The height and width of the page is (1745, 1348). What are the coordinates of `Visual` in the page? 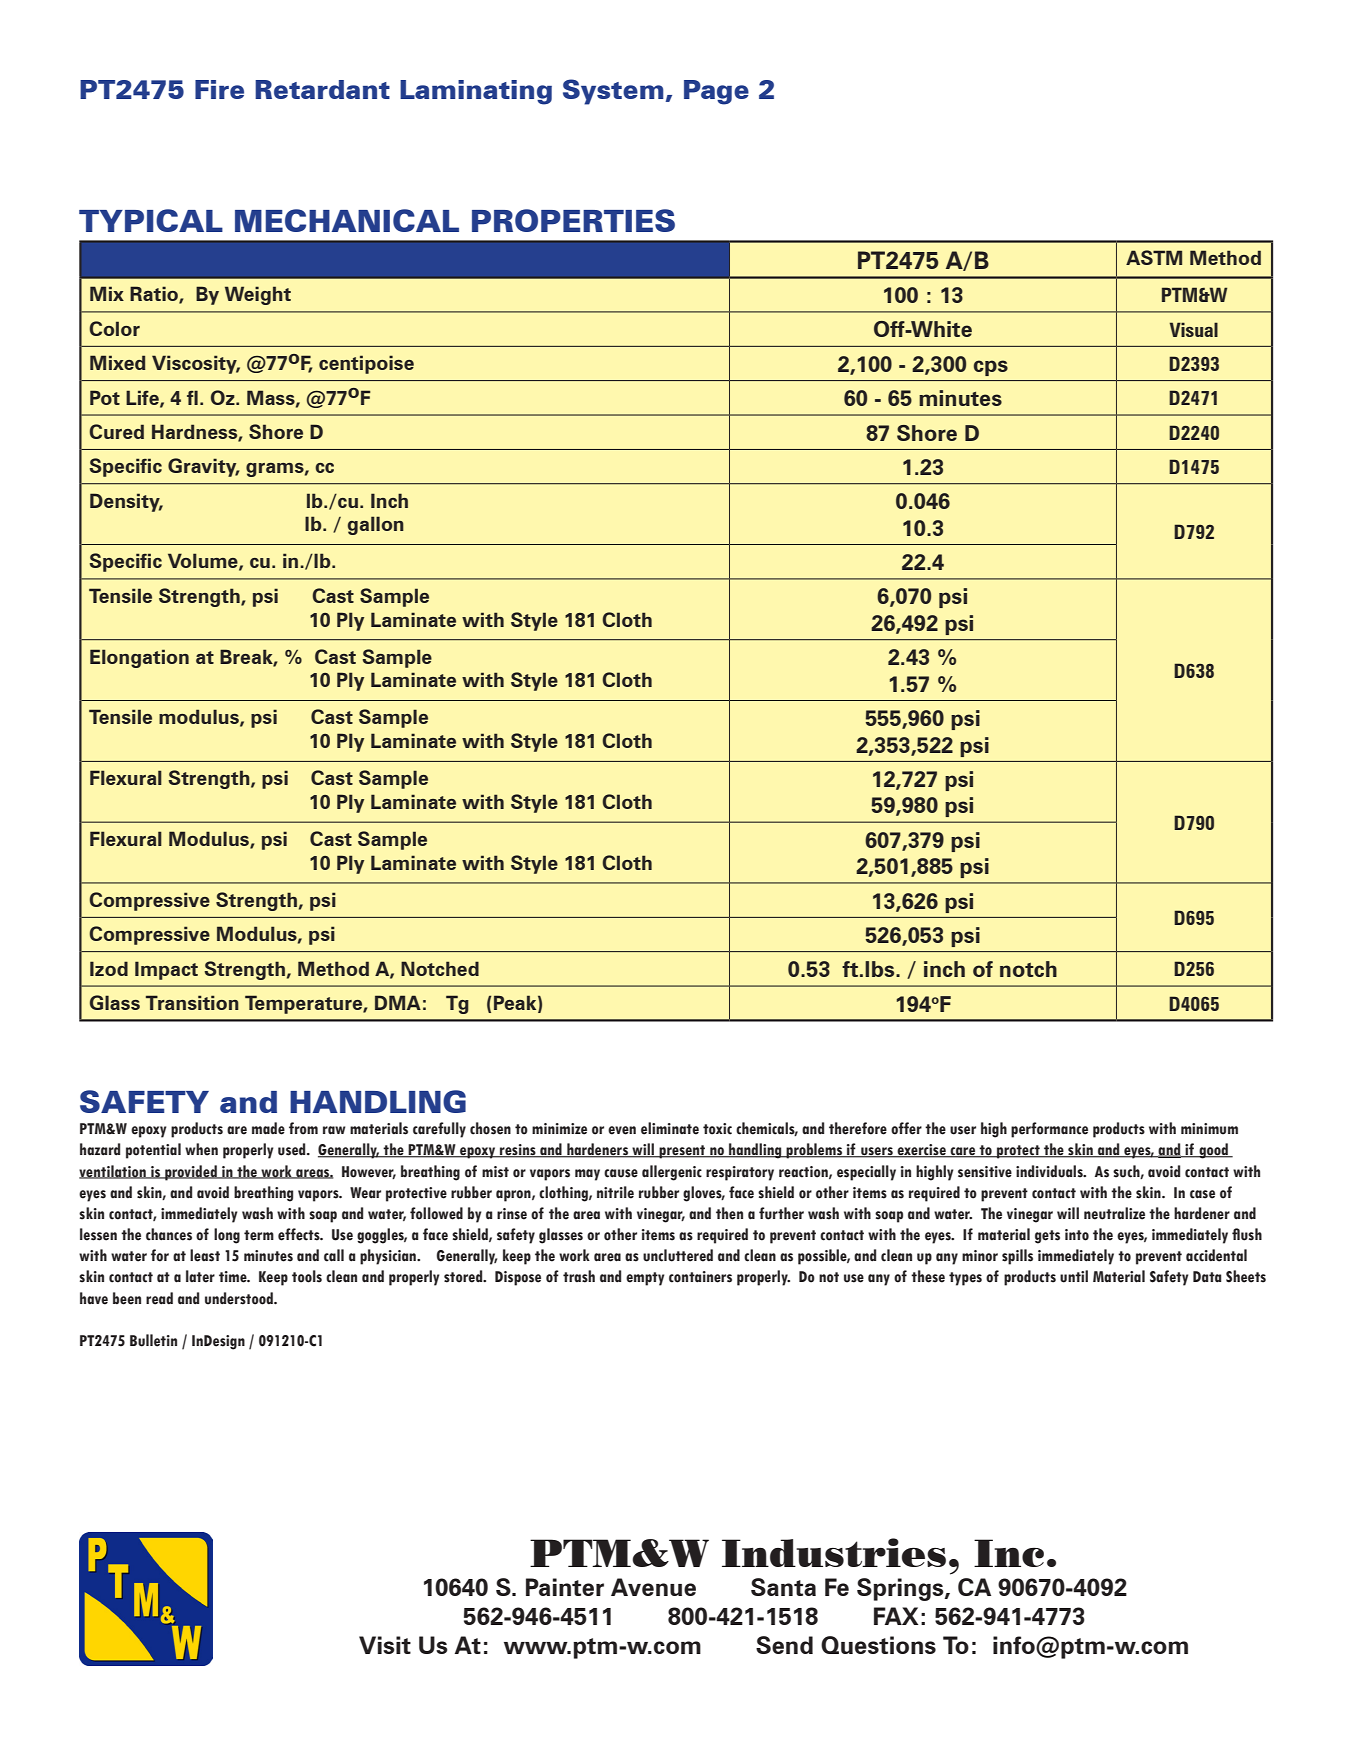 It's located at (1194, 329).
